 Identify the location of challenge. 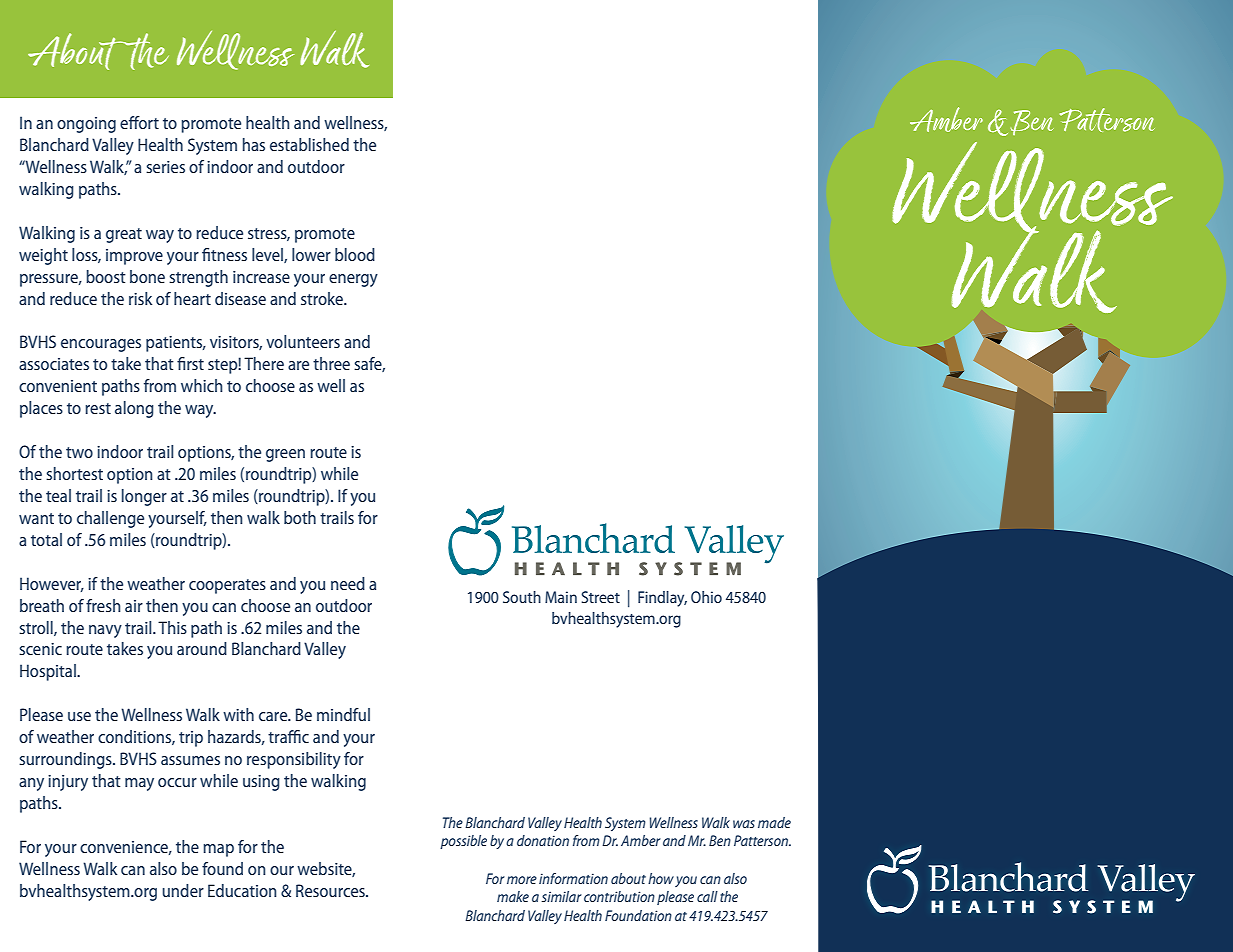
(110, 519).
